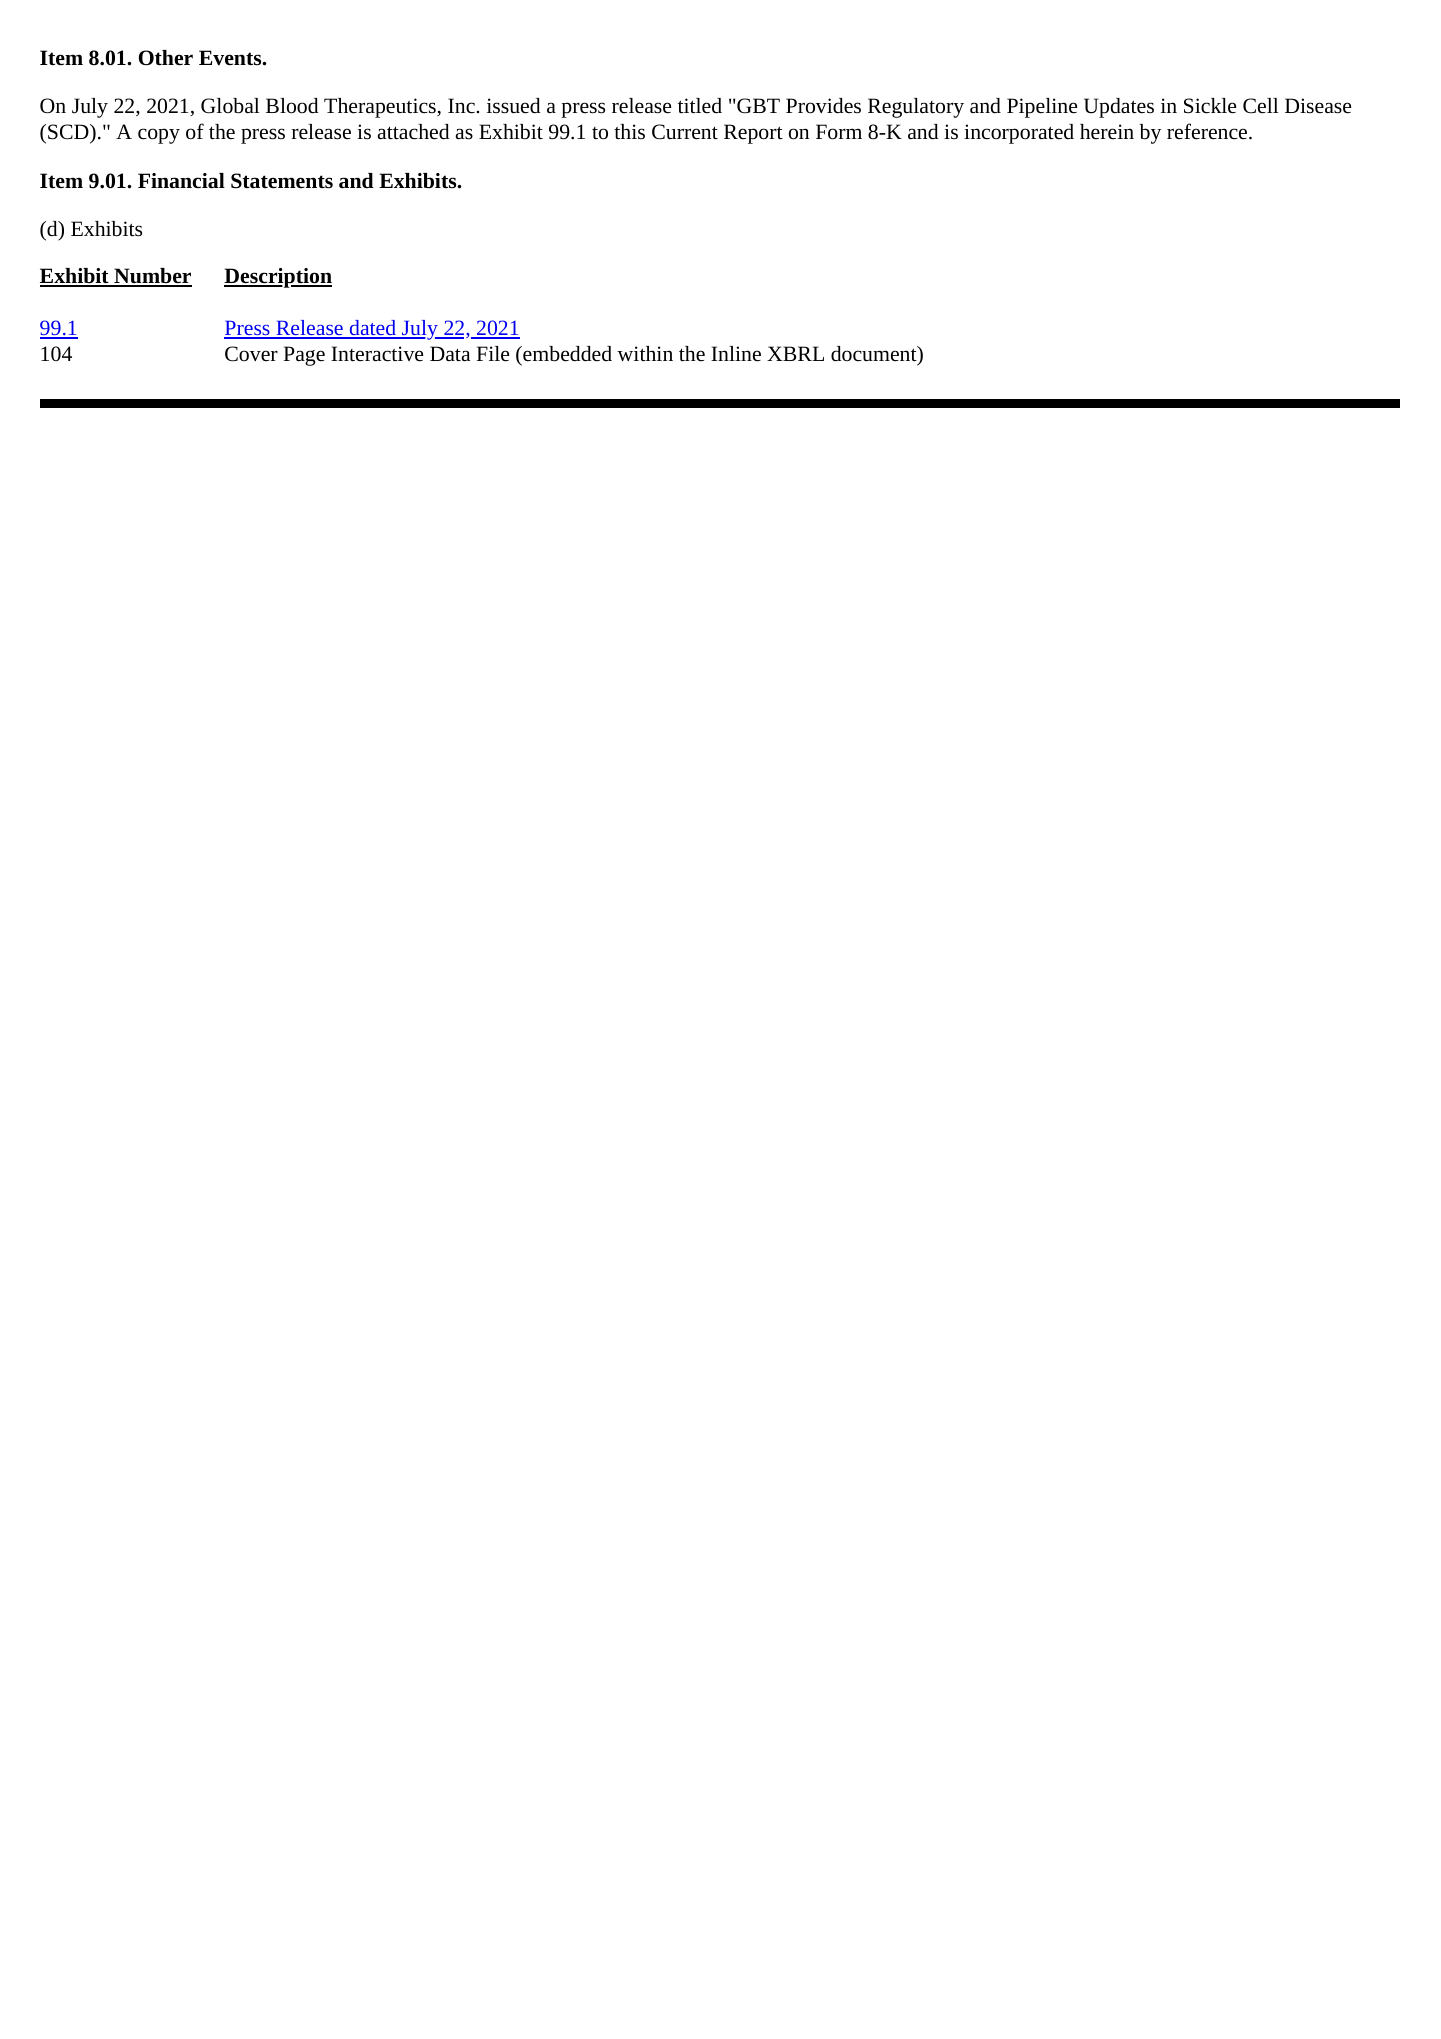 The image size is (1441, 2039). I want to click on copy, so click(159, 136).
